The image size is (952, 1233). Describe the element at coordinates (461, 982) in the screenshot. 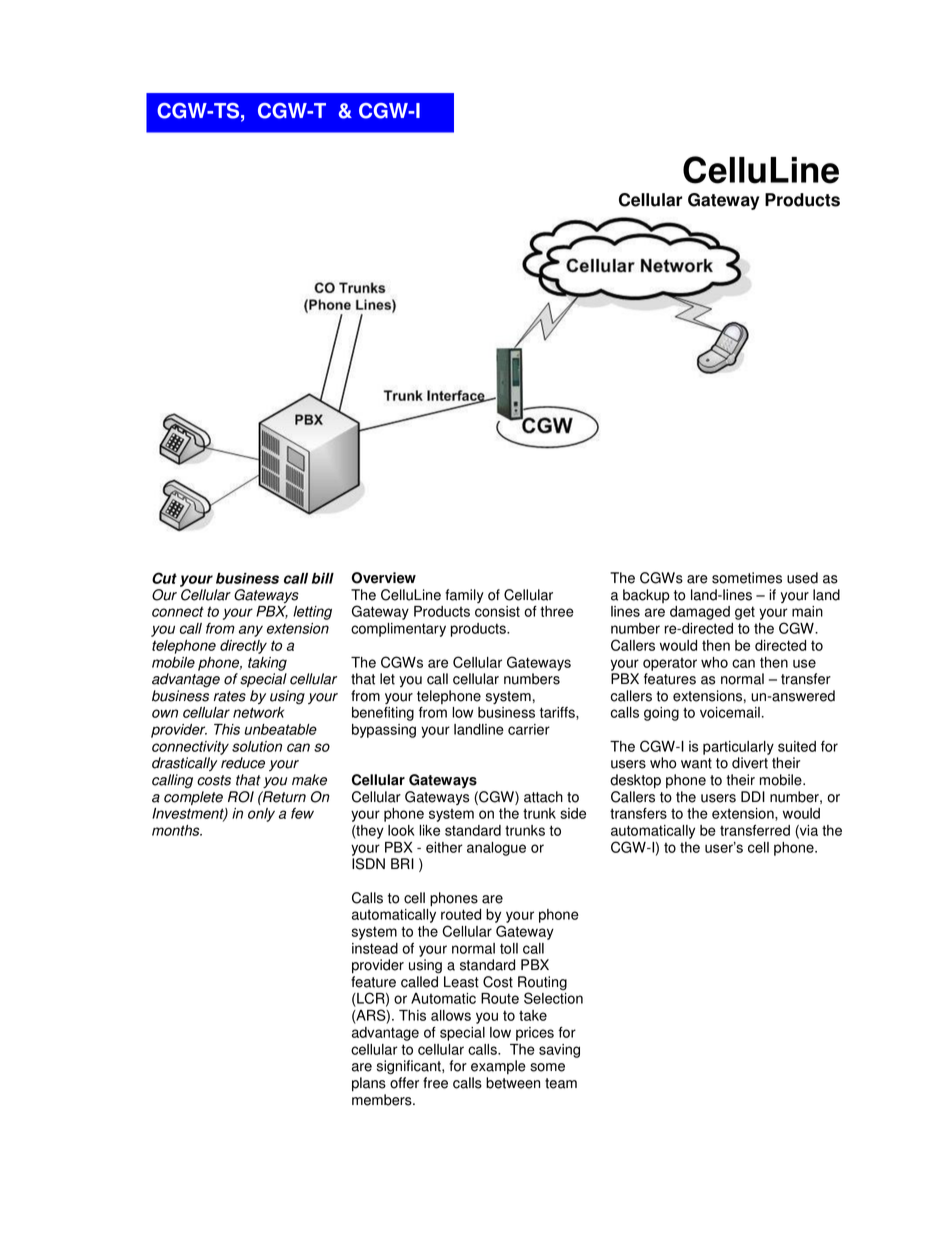

I see `Least` at that location.
